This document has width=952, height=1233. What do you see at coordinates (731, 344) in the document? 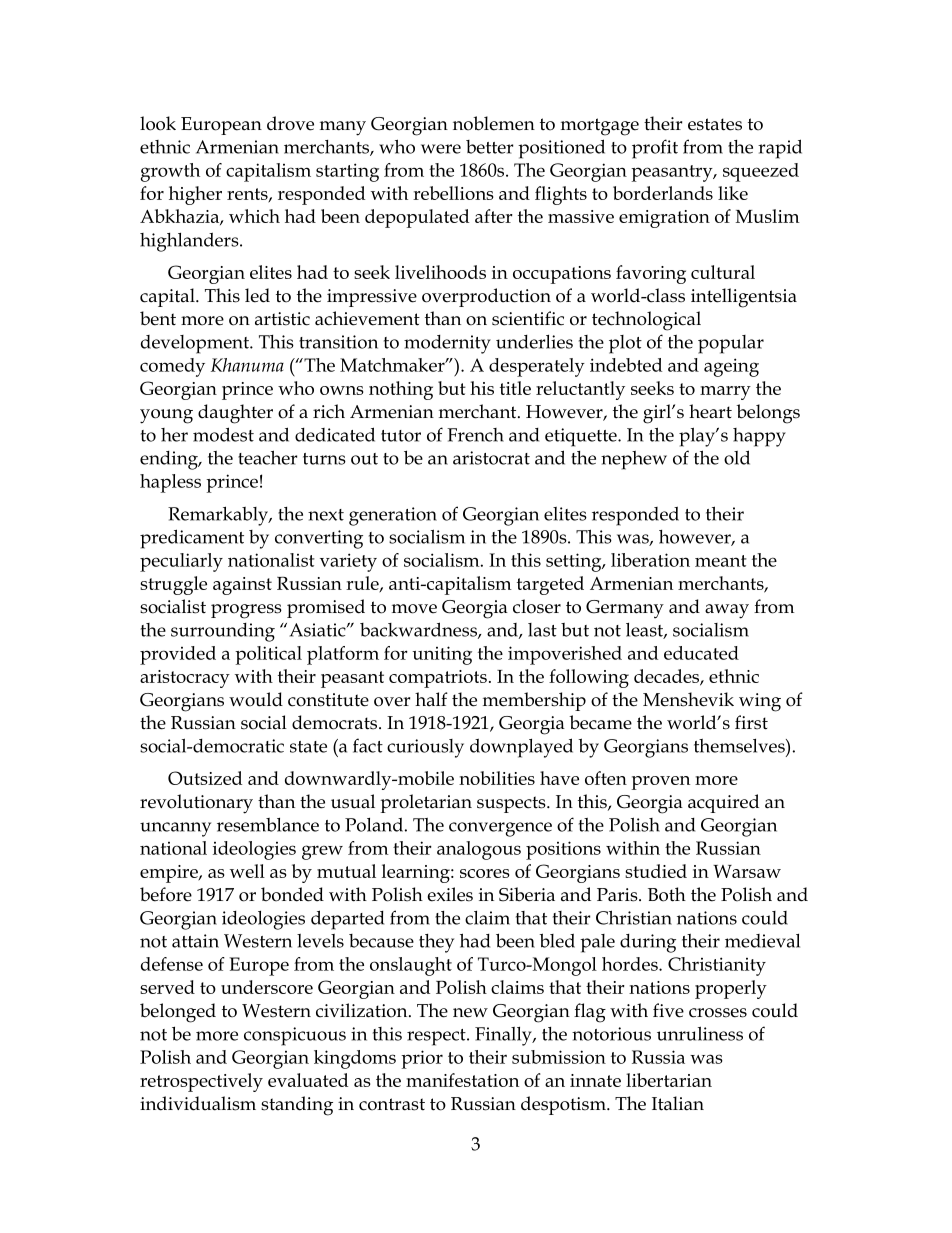
I see `popular` at bounding box center [731, 344].
